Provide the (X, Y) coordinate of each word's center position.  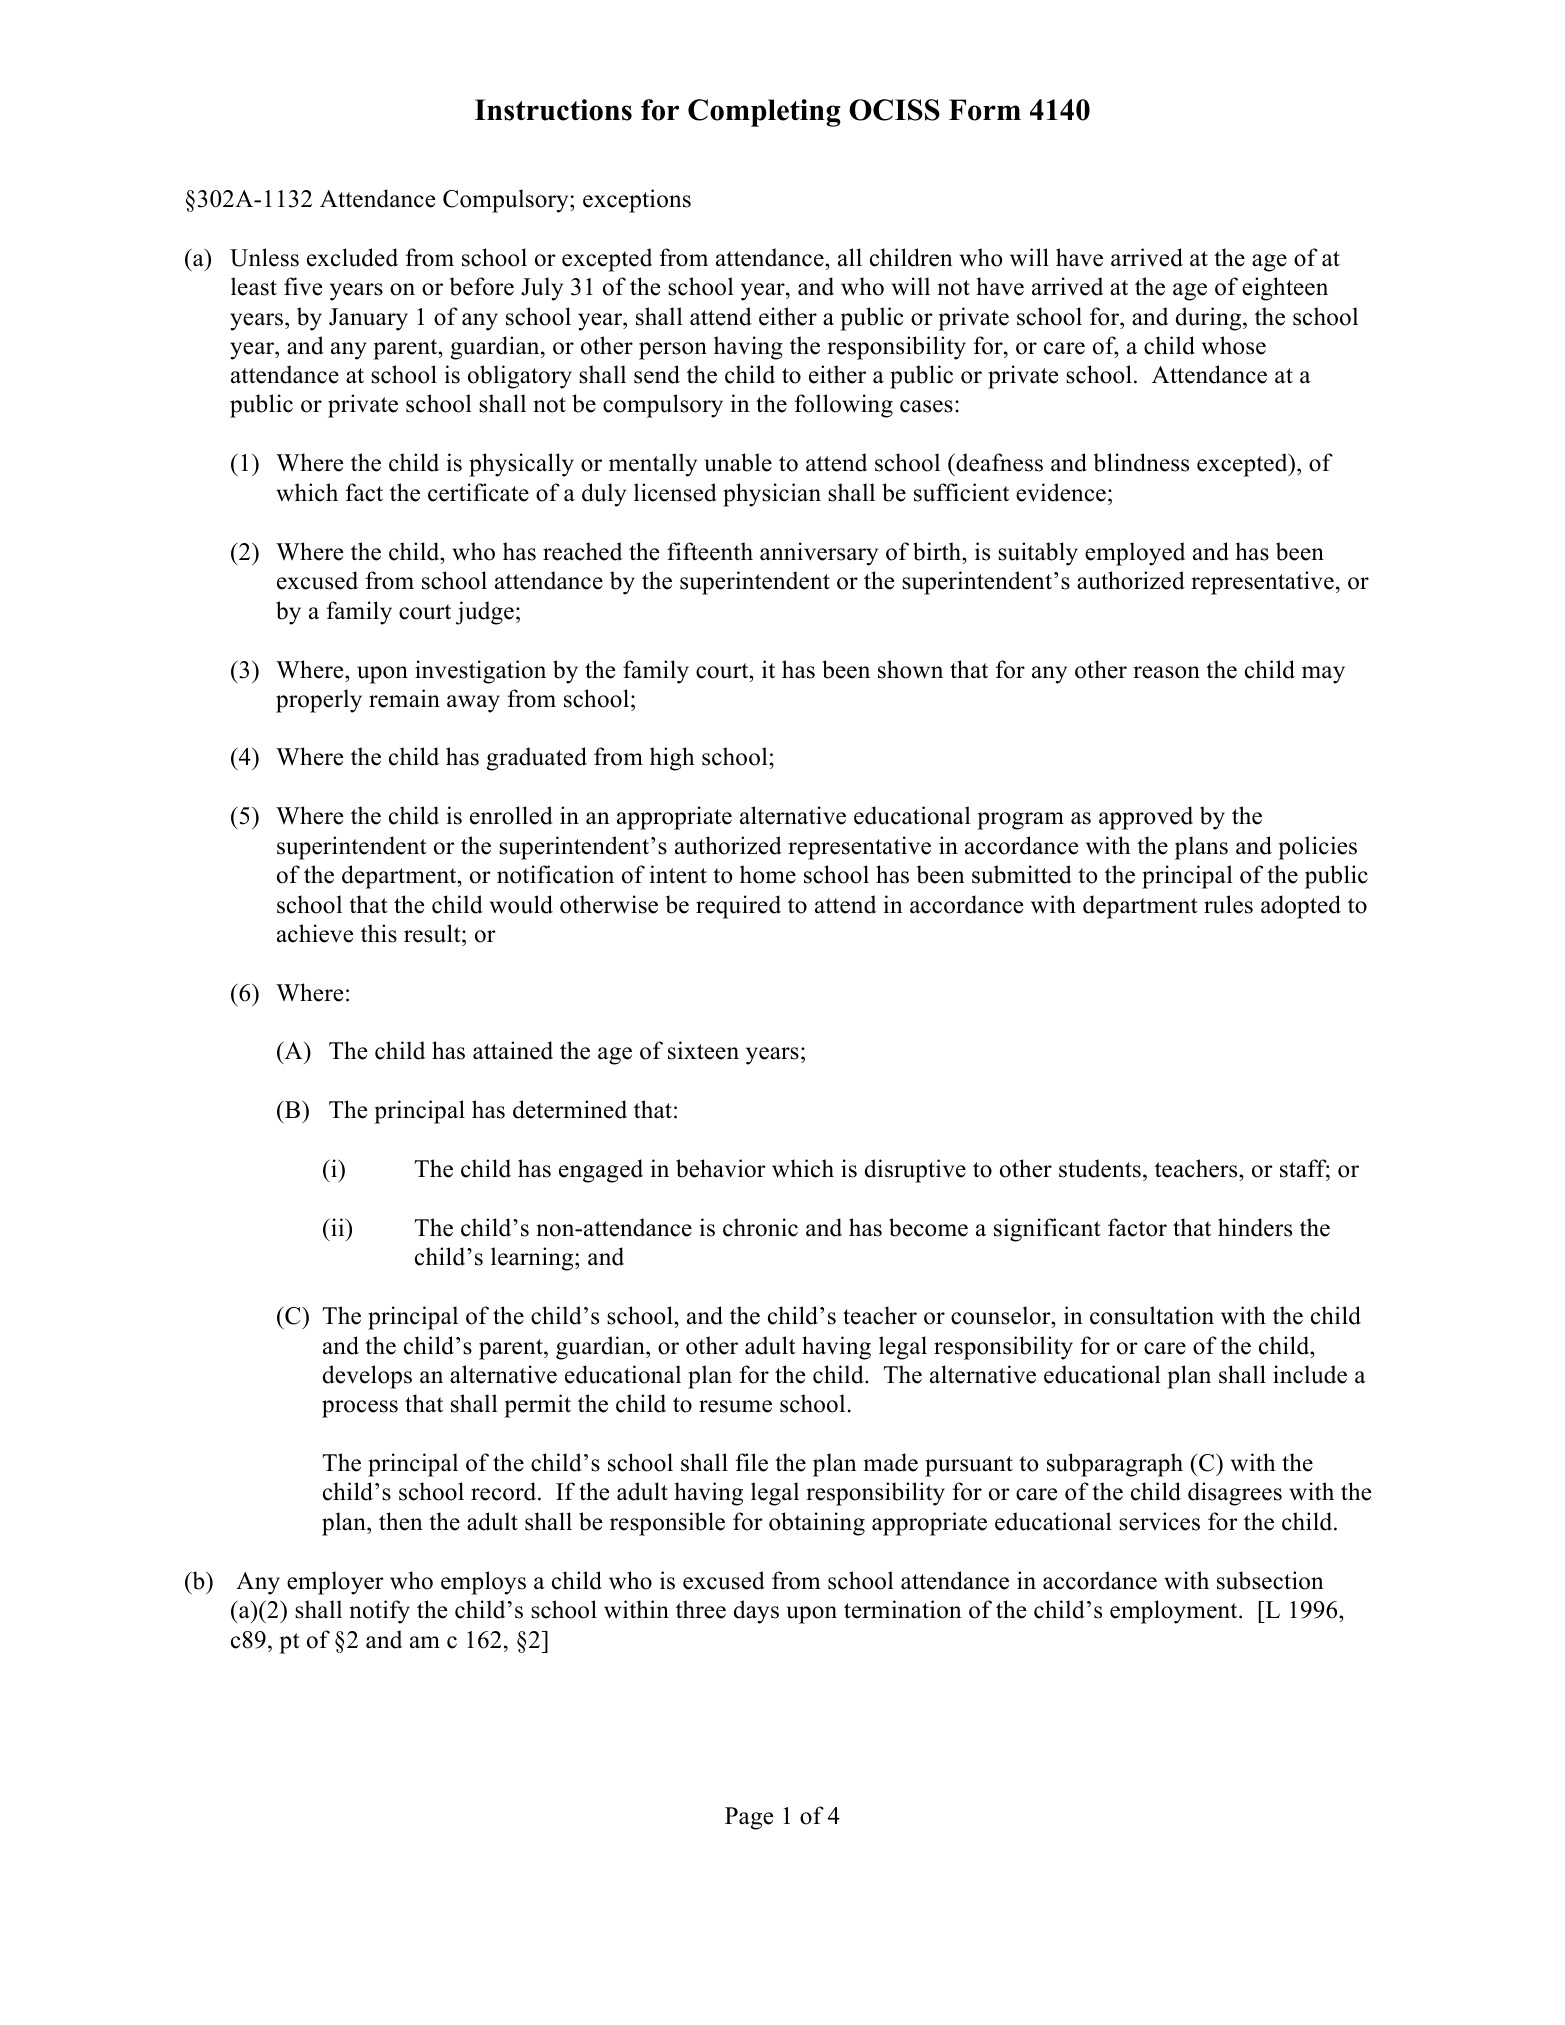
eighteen (1285, 289)
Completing (764, 113)
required (738, 907)
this (379, 933)
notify (380, 1612)
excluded (352, 257)
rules (1228, 904)
